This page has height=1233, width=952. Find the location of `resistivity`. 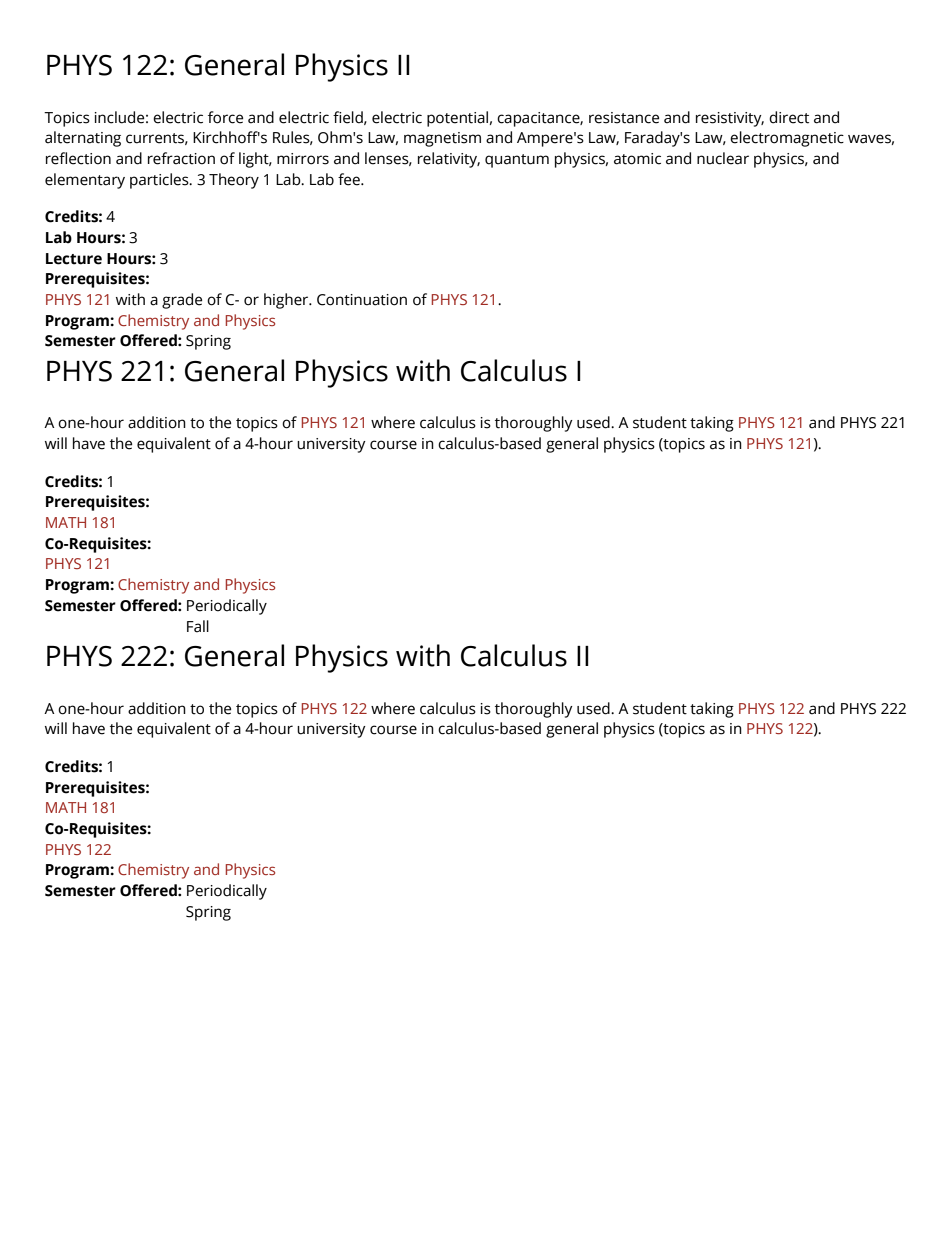

resistivity is located at coordinates (730, 119).
